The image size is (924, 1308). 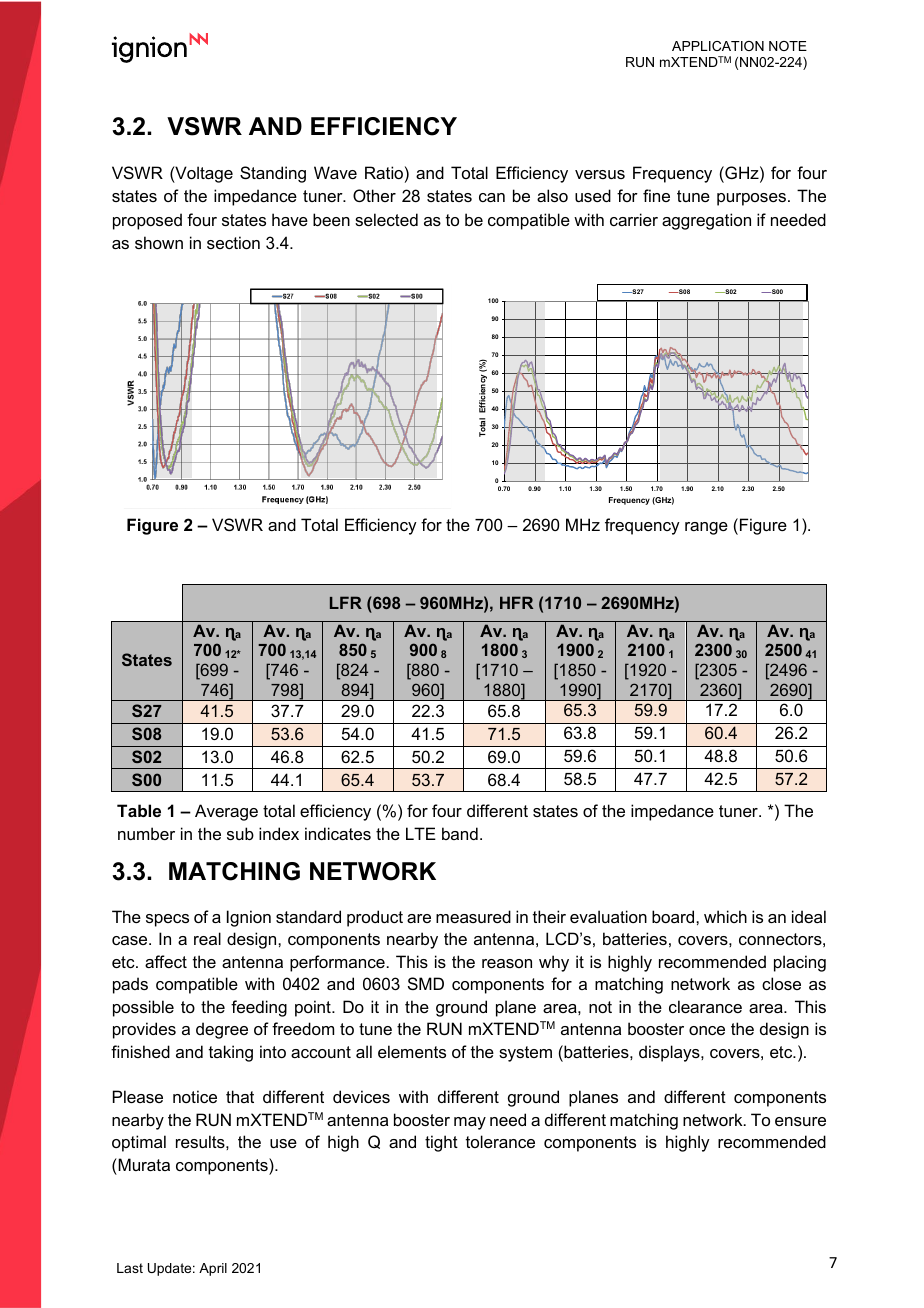 I want to click on April, so click(x=213, y=1269).
